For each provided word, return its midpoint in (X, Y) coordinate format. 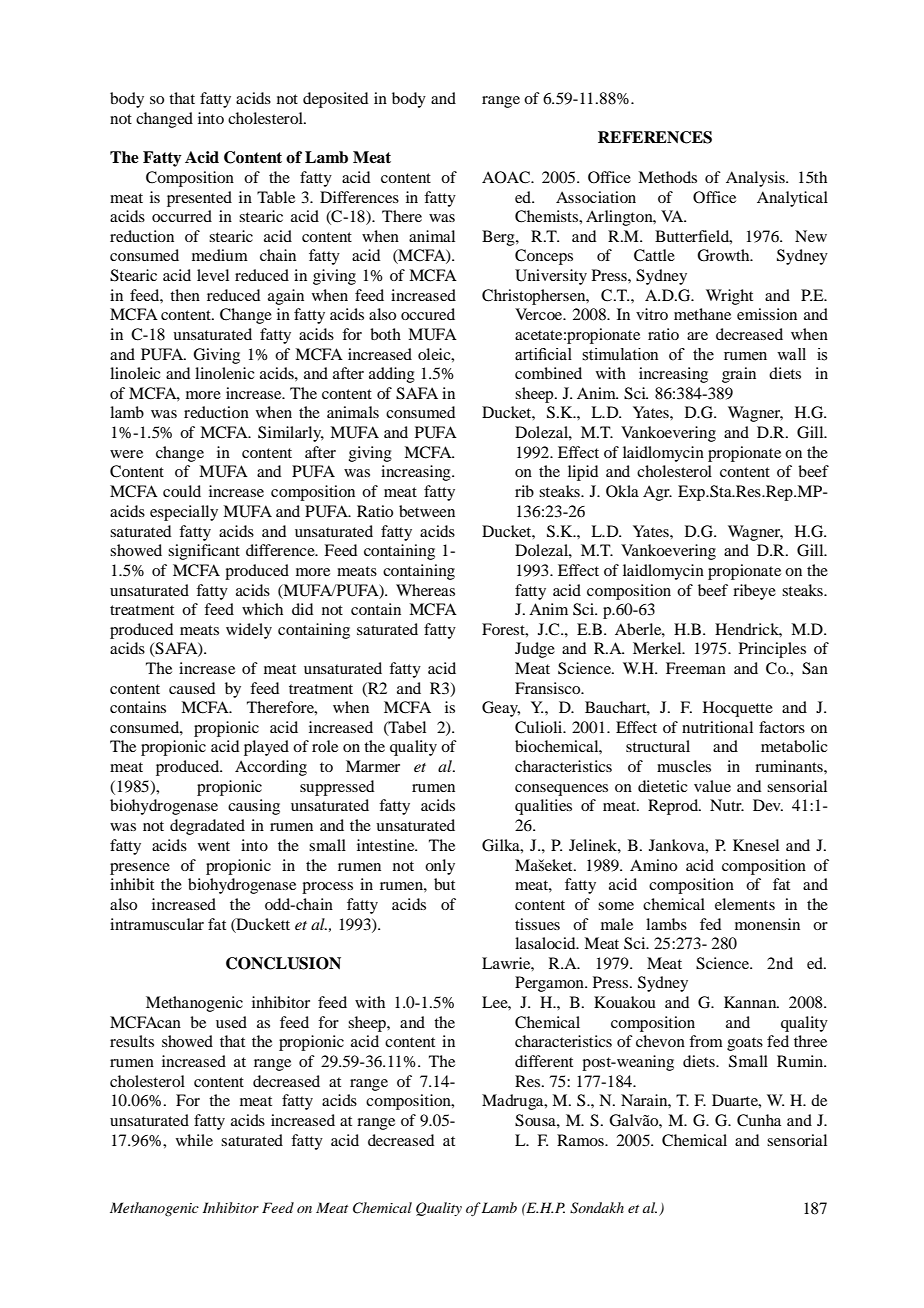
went (214, 846)
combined (548, 373)
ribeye (754, 592)
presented (199, 199)
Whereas (425, 590)
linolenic (225, 373)
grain (739, 375)
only (440, 867)
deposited (335, 100)
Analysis (756, 179)
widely (249, 631)
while (194, 1140)
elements (745, 904)
